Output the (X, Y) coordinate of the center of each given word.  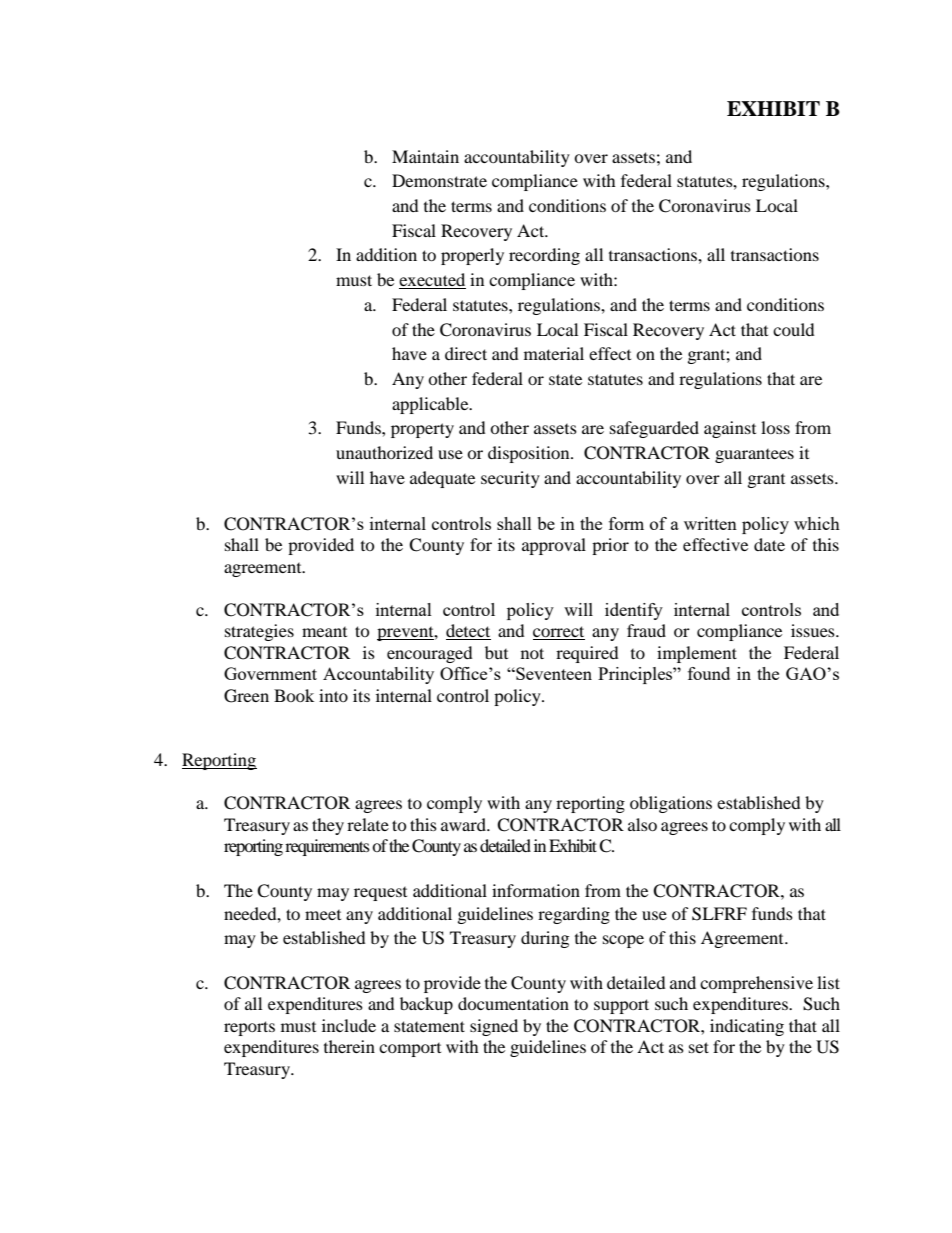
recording (544, 256)
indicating (747, 1027)
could (794, 329)
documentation (513, 1003)
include (349, 1025)
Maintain (425, 156)
